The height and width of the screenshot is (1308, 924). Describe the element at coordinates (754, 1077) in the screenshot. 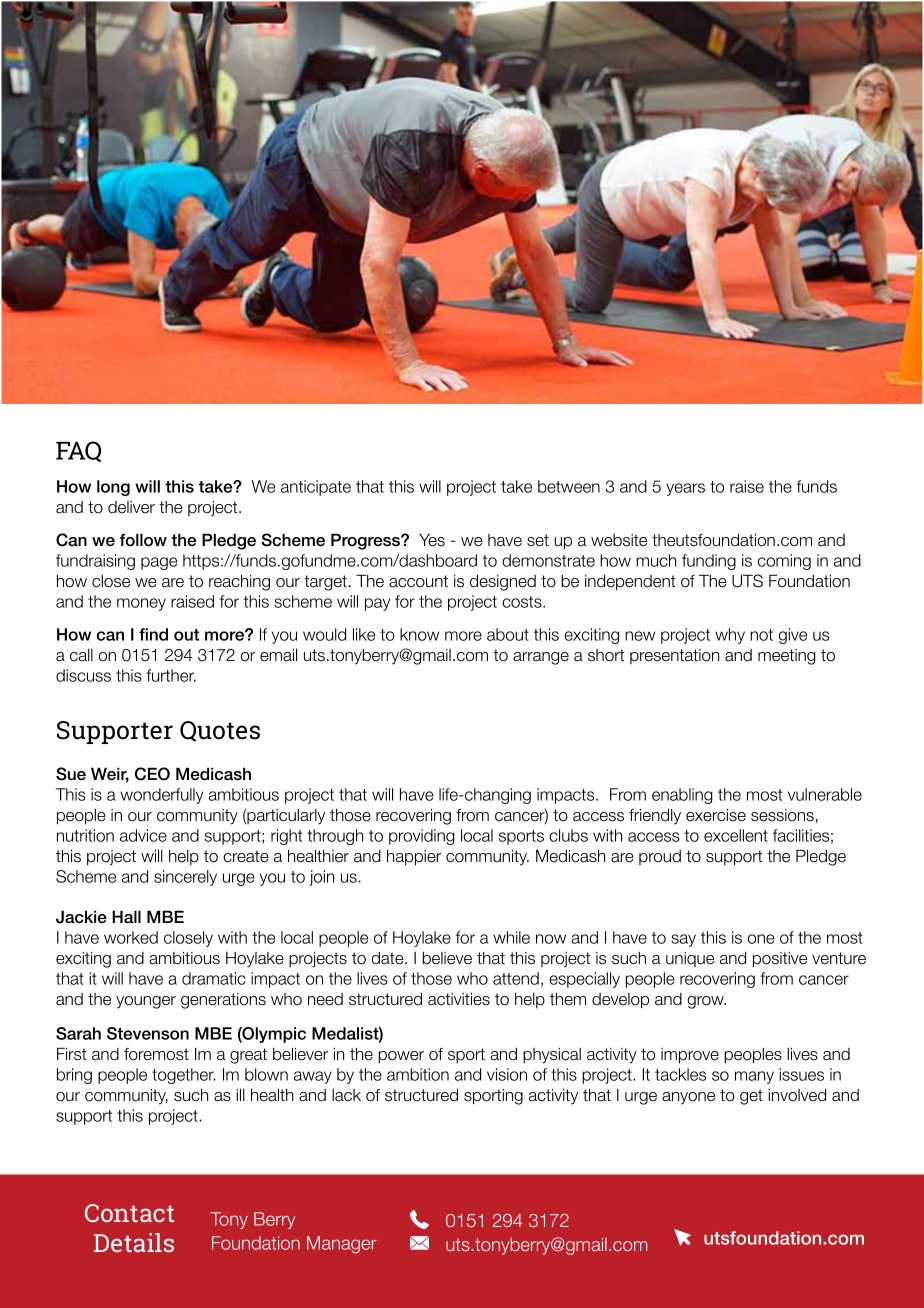

I see `many` at that location.
